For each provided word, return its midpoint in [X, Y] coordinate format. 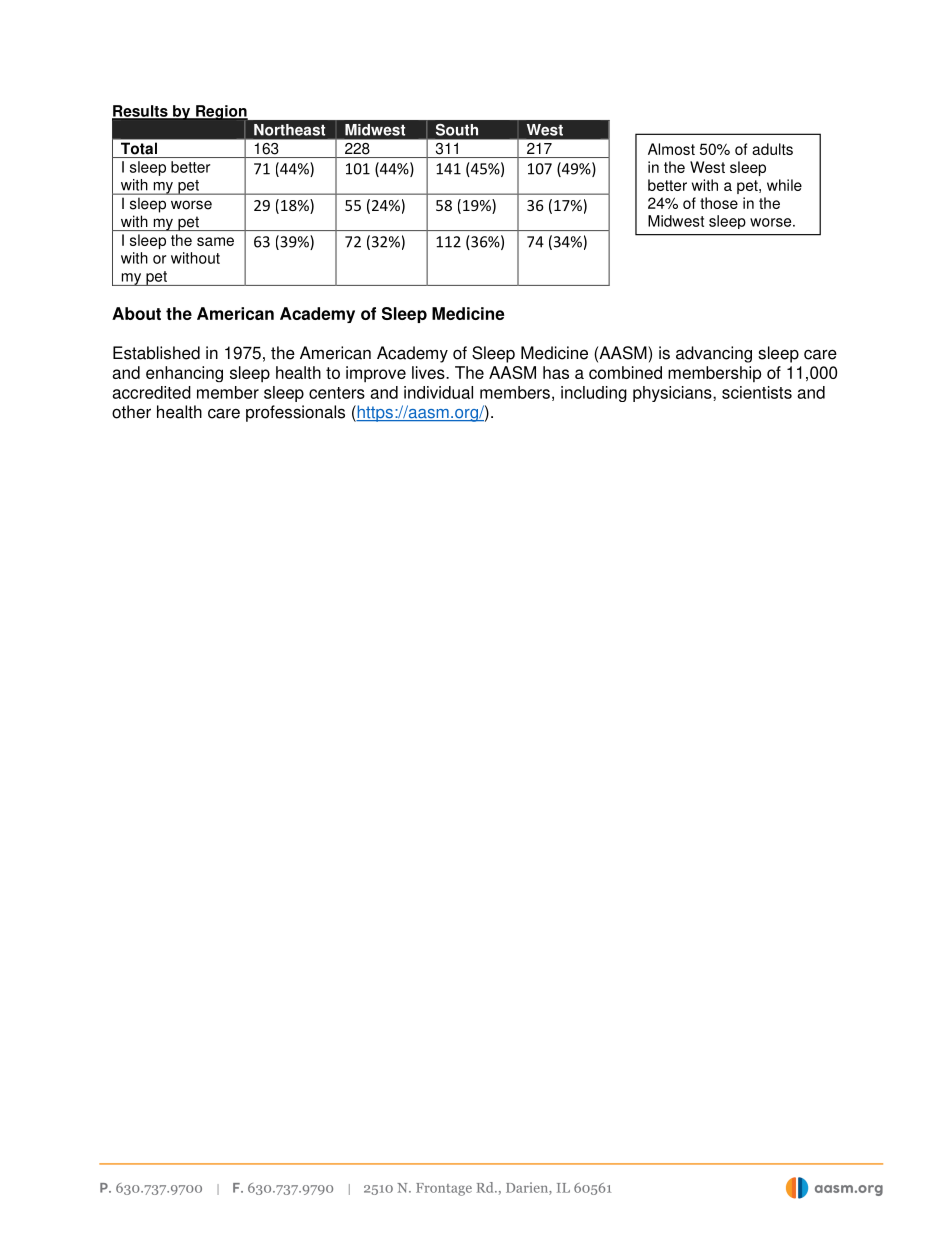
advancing [714, 354]
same [215, 241]
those [719, 203]
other [131, 412]
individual [438, 392]
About [136, 313]
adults [772, 149]
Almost [671, 149]
